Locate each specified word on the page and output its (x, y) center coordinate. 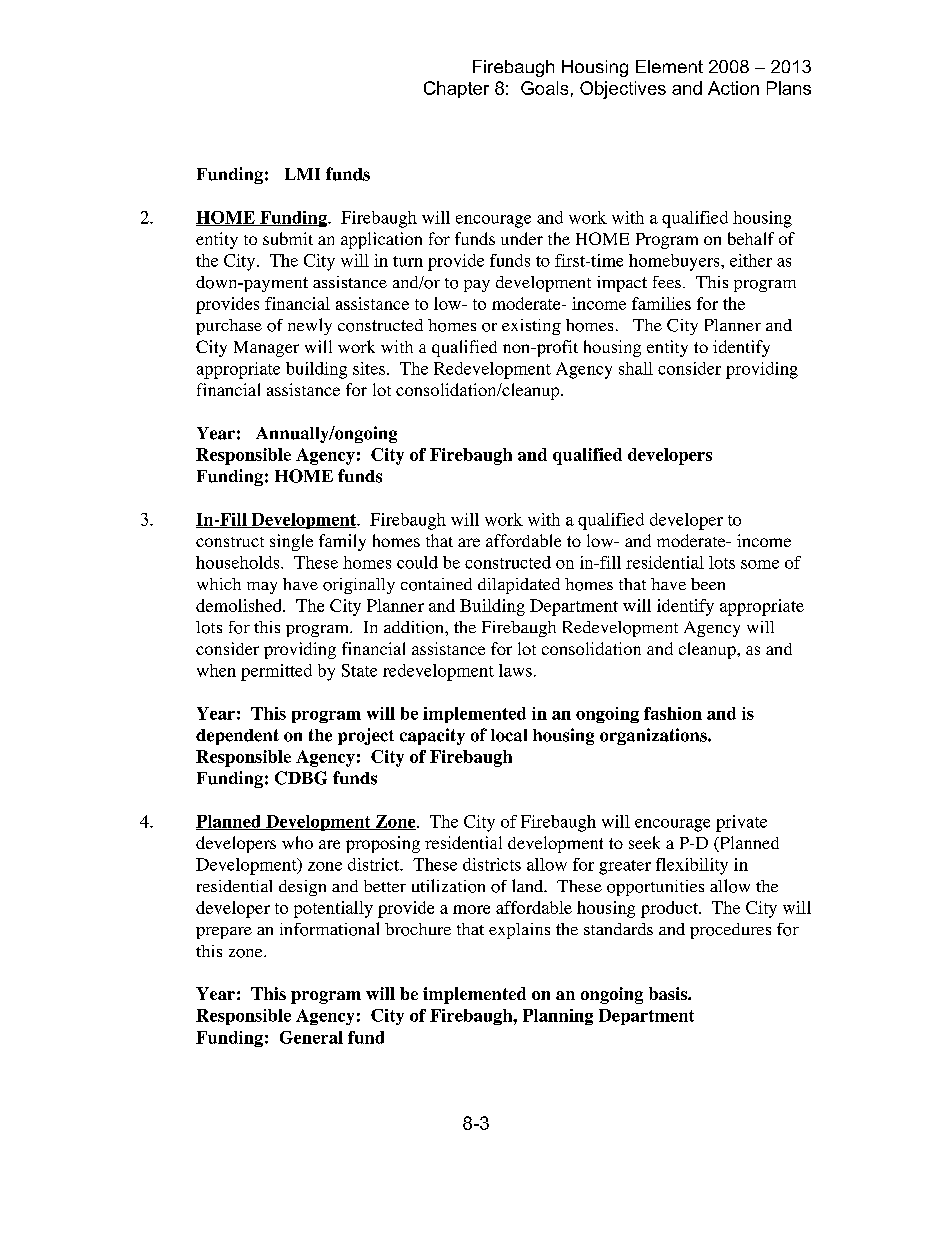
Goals (544, 88)
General (311, 1037)
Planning (558, 1017)
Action (733, 88)
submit (288, 238)
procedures (730, 931)
